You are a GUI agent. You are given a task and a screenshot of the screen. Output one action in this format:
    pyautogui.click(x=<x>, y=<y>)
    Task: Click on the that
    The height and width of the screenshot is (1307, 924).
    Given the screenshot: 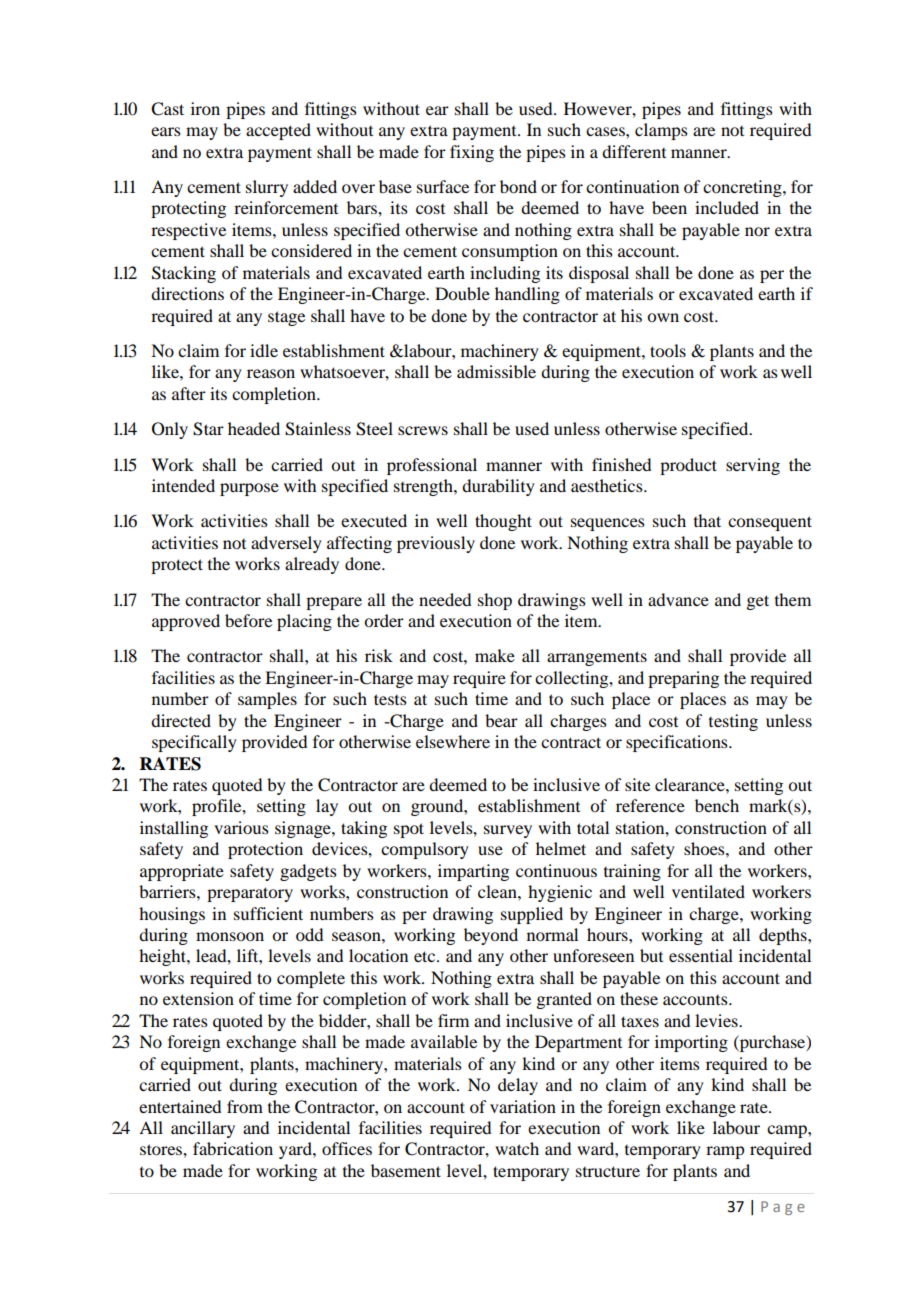 What is the action you would take?
    pyautogui.click(x=707, y=520)
